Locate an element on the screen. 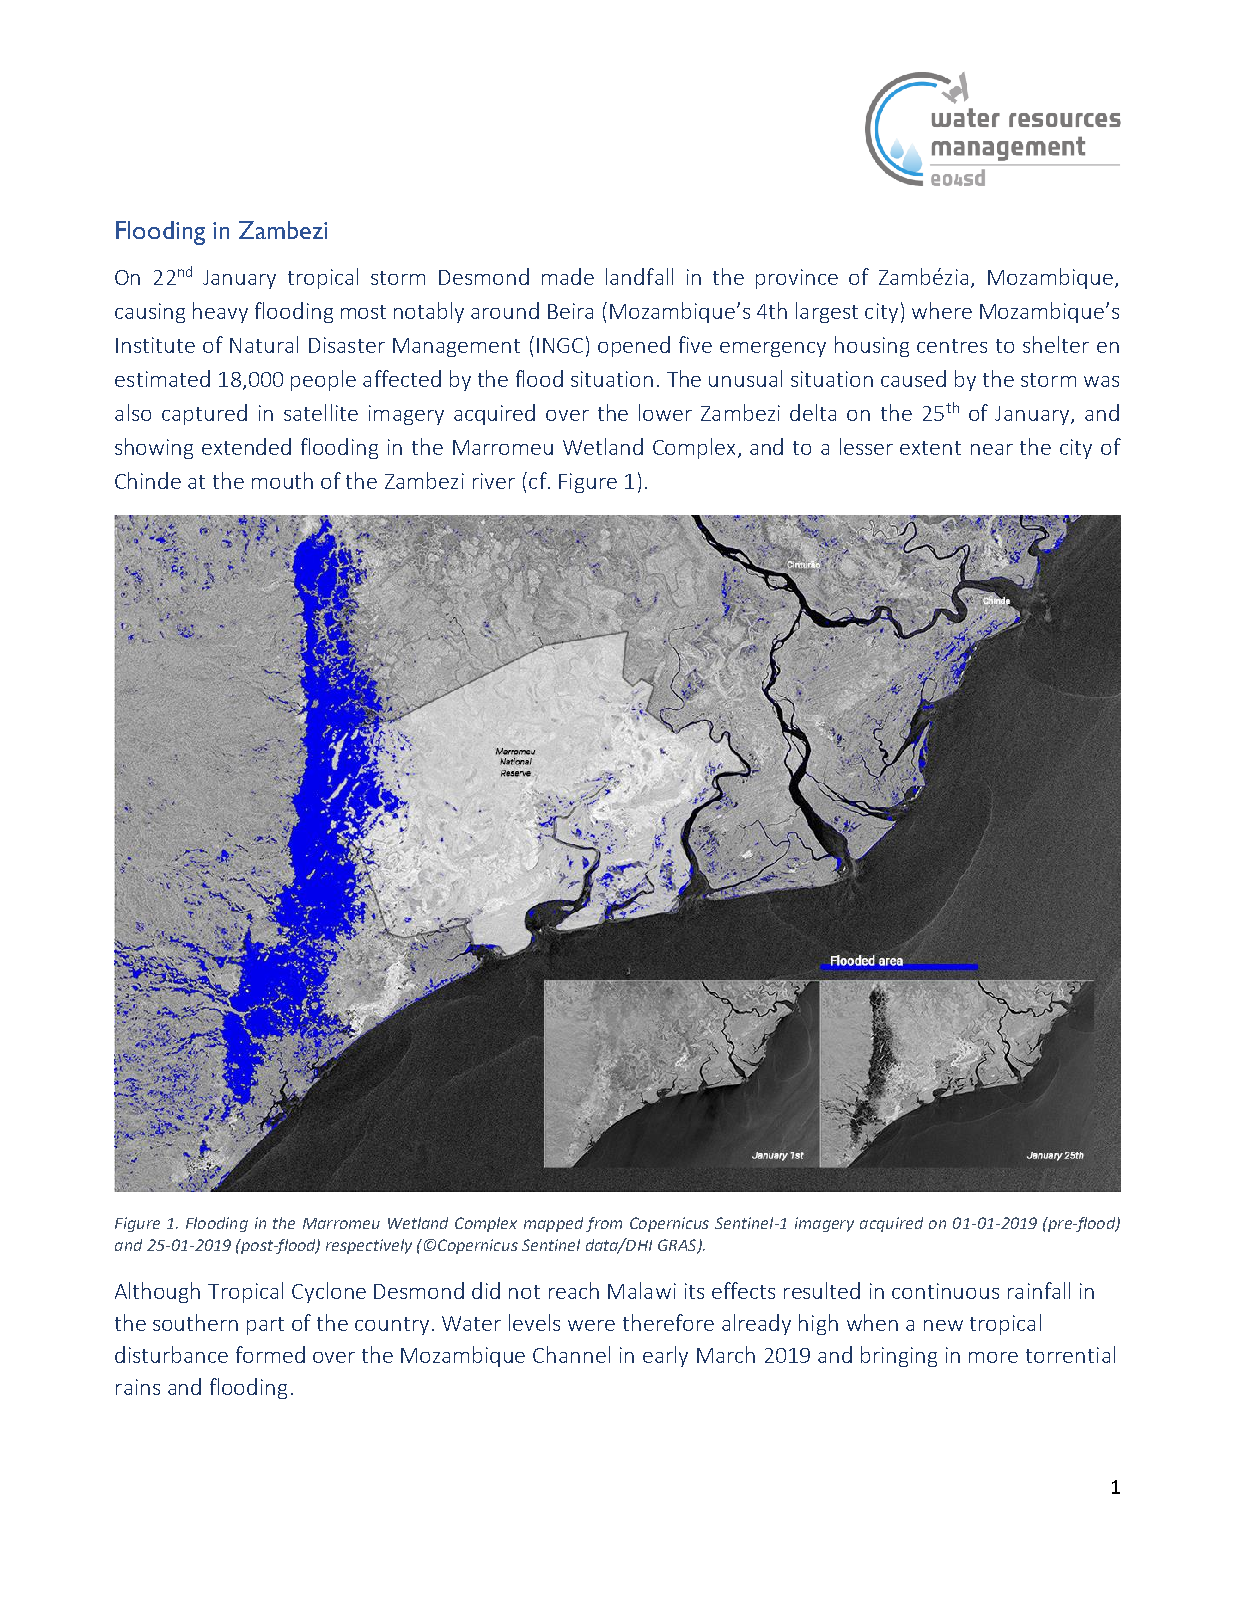  near is located at coordinates (992, 449).
